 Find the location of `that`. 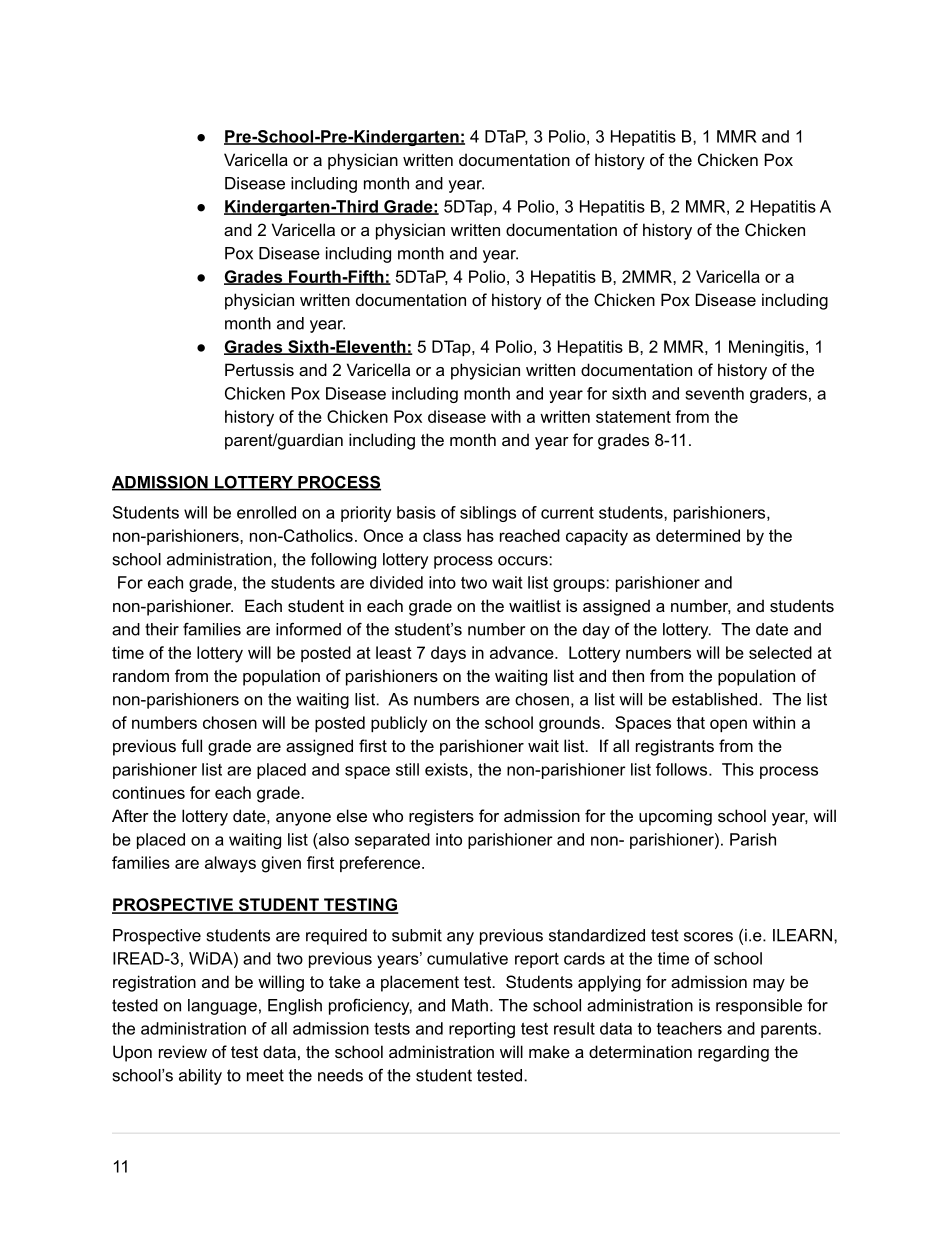

that is located at coordinates (690, 722).
